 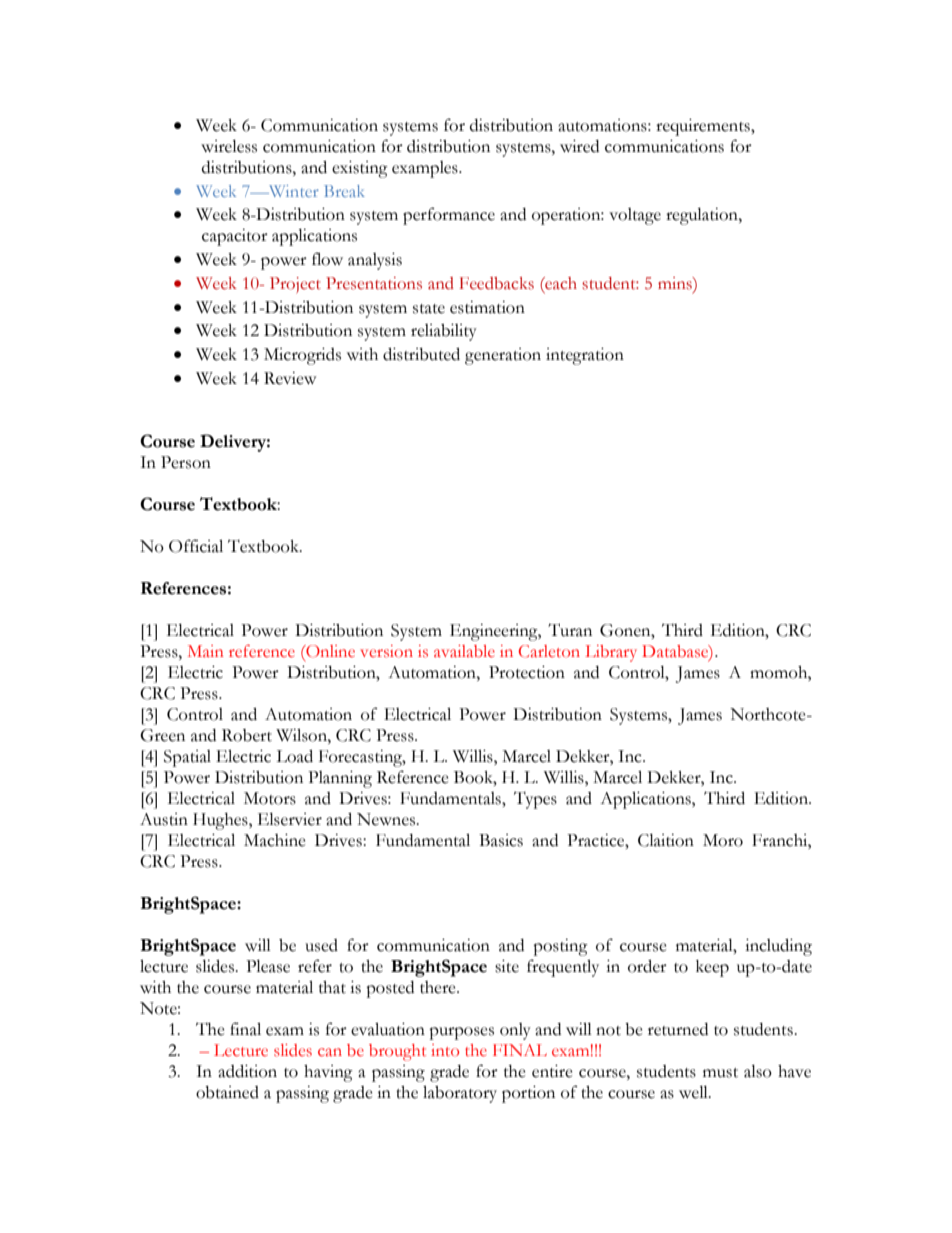 I want to click on Robert, so click(x=247, y=735).
